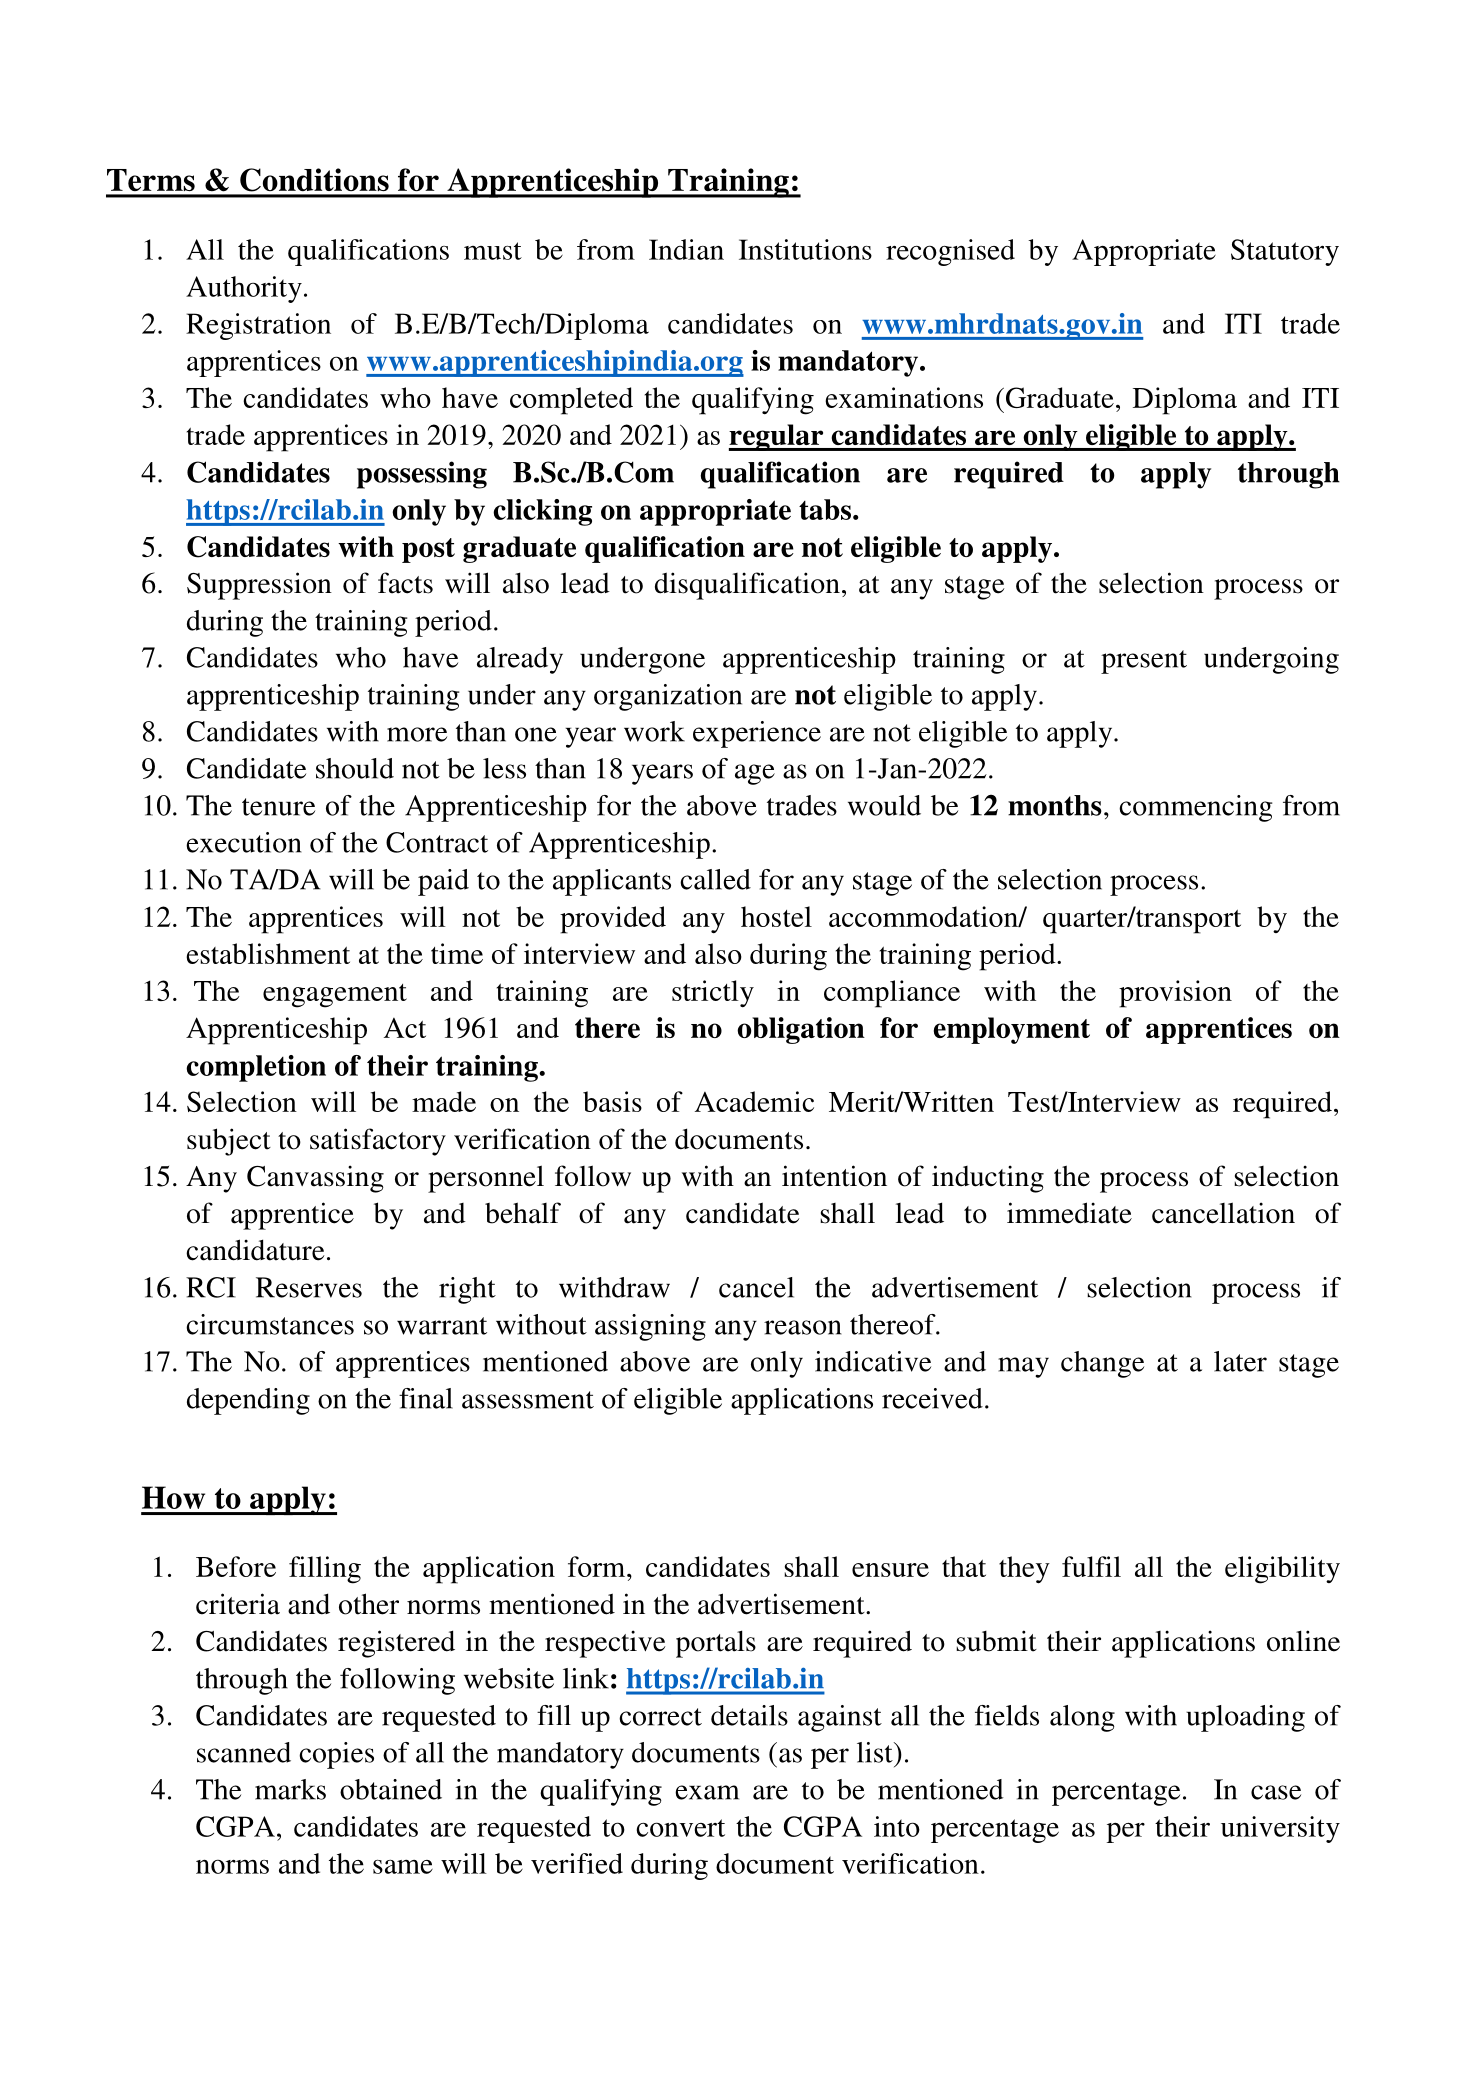  What do you see at coordinates (278, 807) in the image?
I see `tenure` at bounding box center [278, 807].
